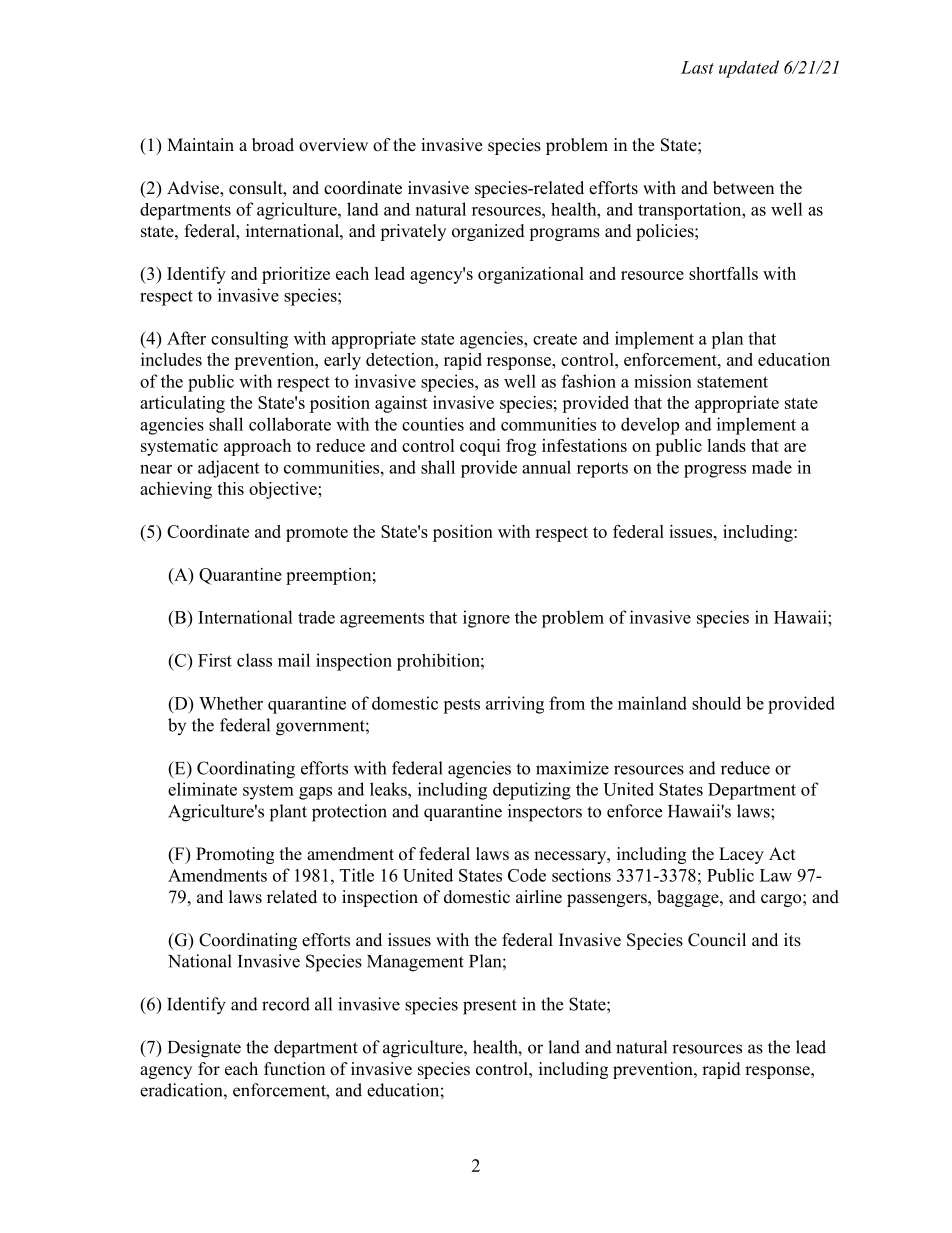 Image resolution: width=952 pixels, height=1233 pixels. I want to click on overview, so click(333, 145).
